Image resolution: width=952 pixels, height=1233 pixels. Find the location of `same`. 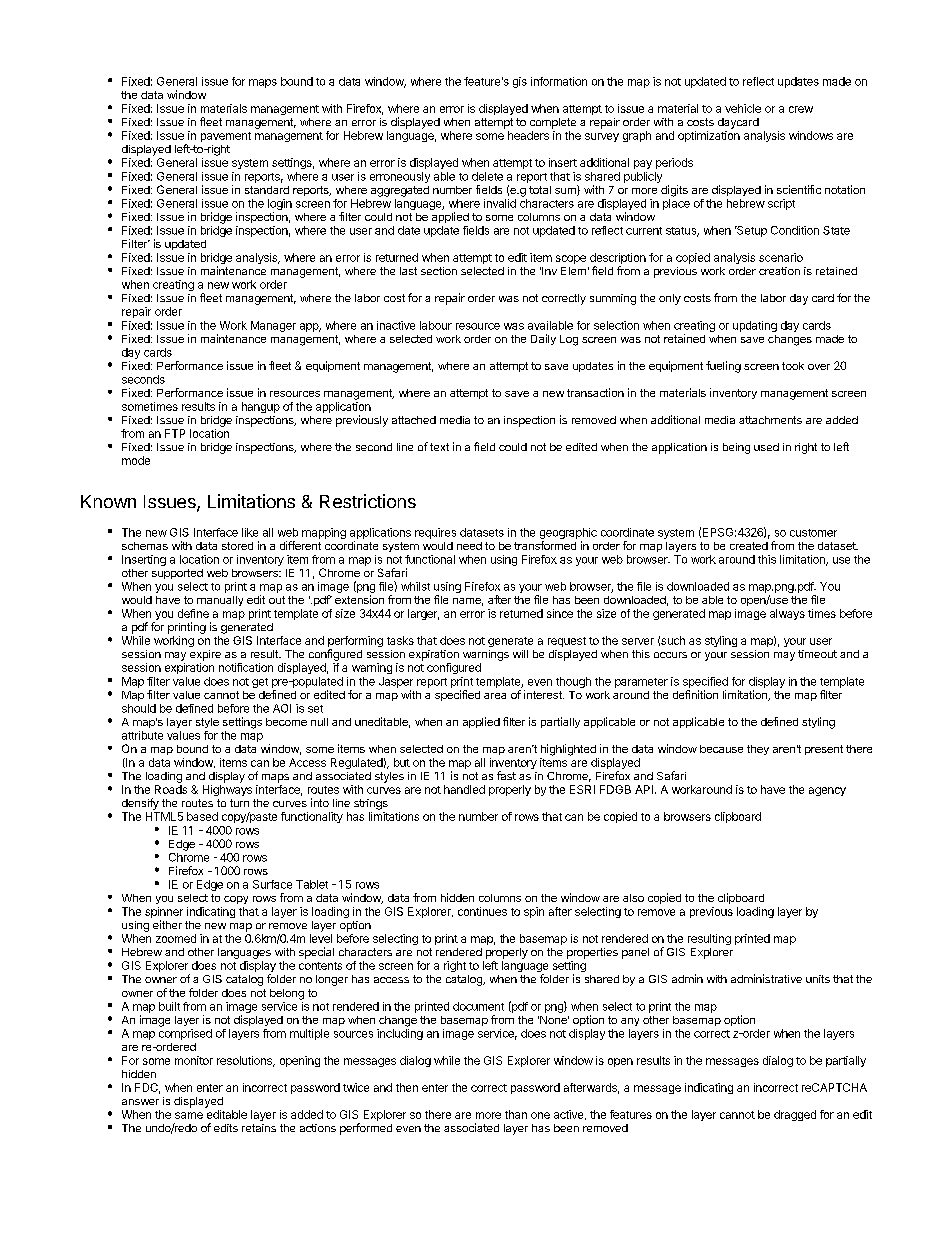

same is located at coordinates (189, 1115).
